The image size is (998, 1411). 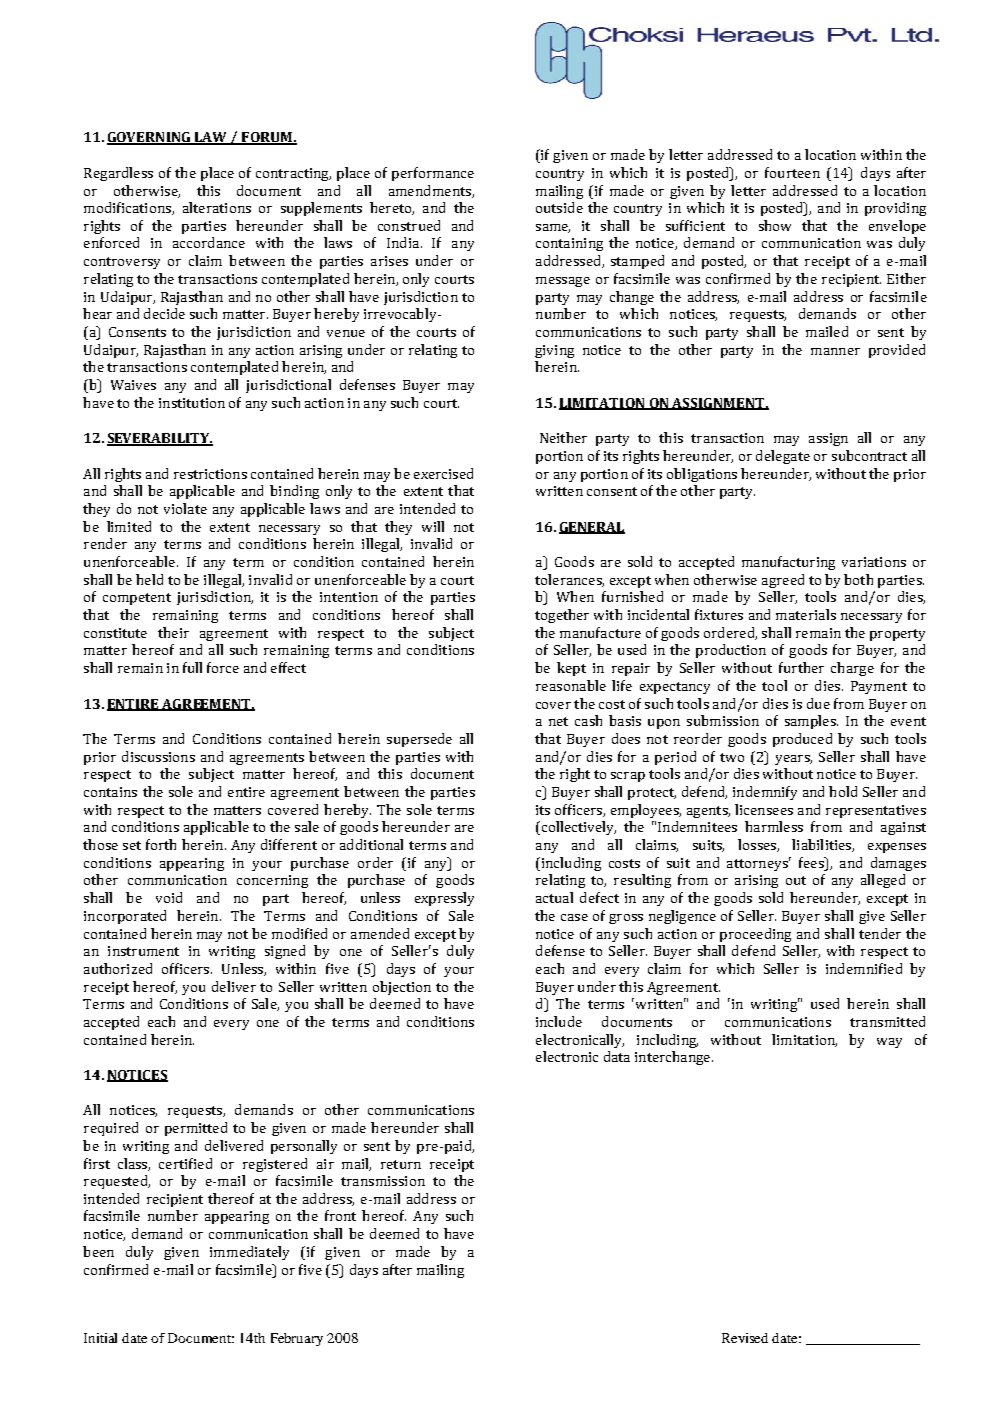 I want to click on forth, so click(x=161, y=844).
